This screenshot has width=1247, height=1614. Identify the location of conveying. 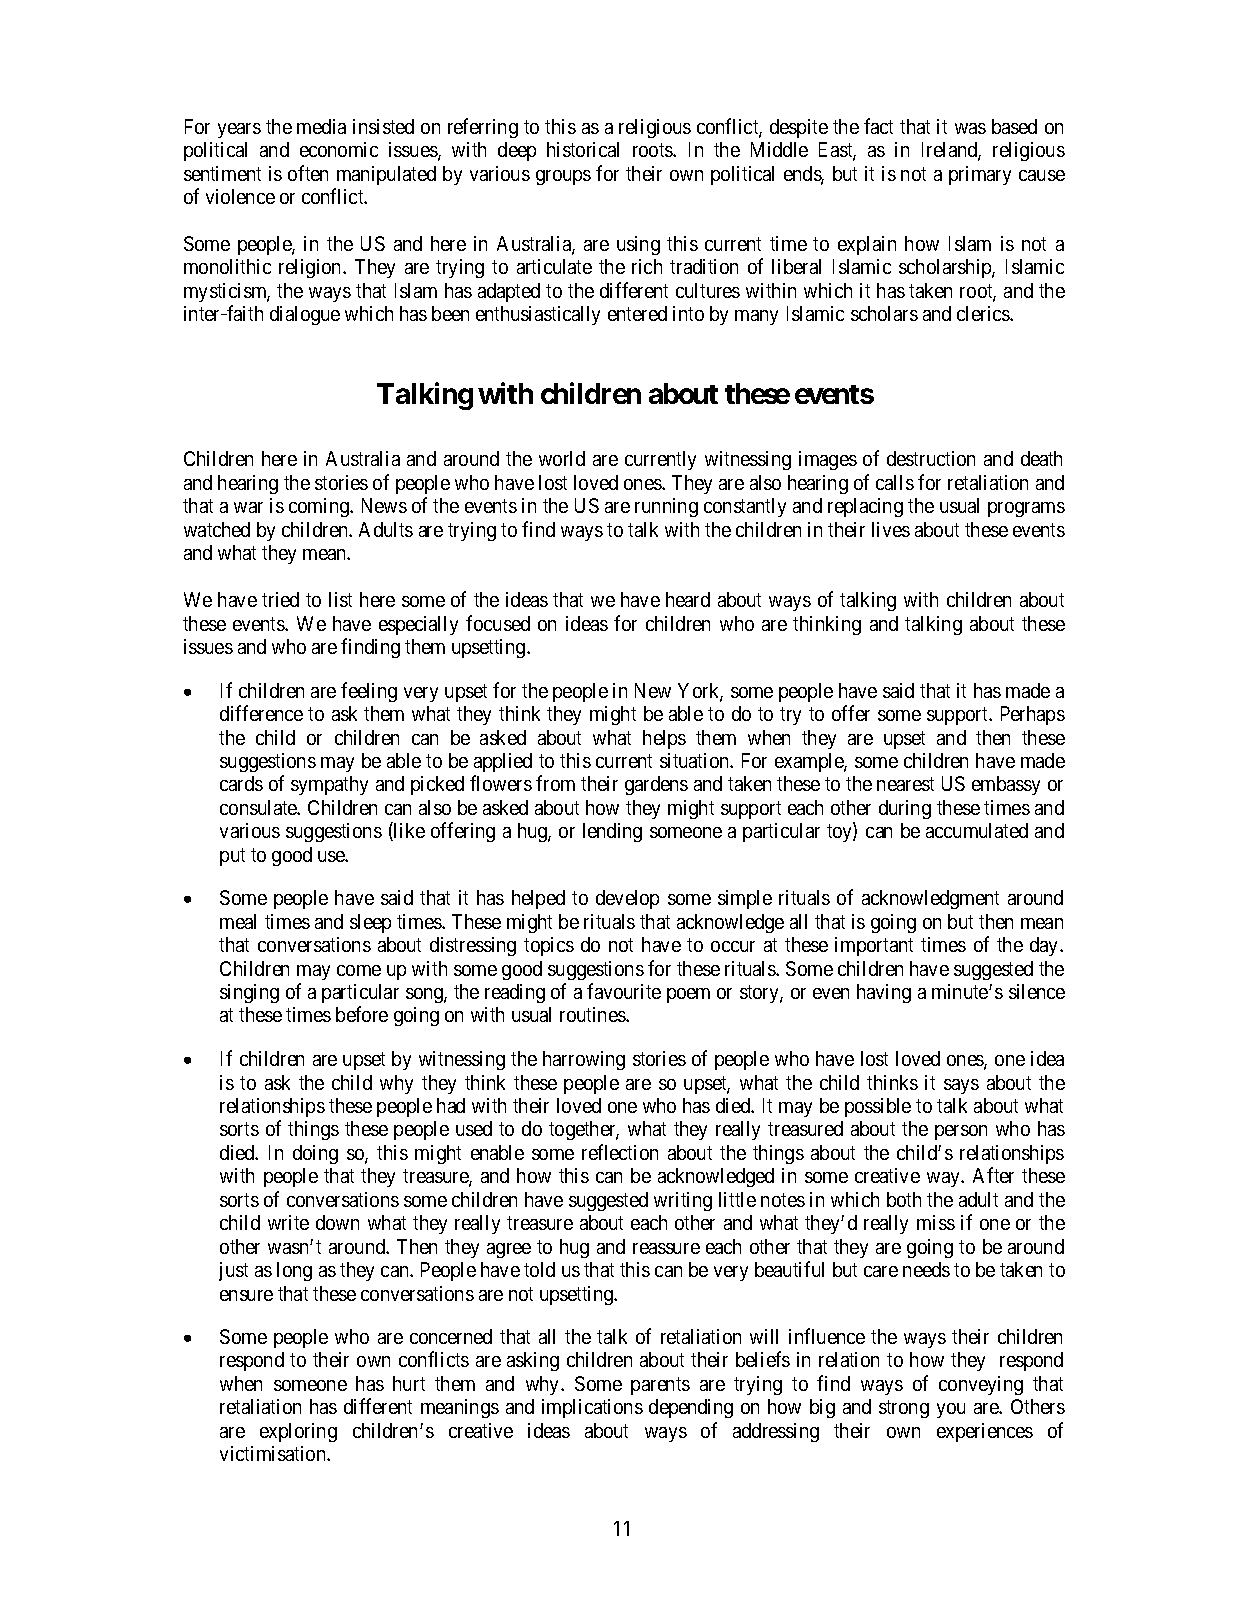
(981, 1385).
